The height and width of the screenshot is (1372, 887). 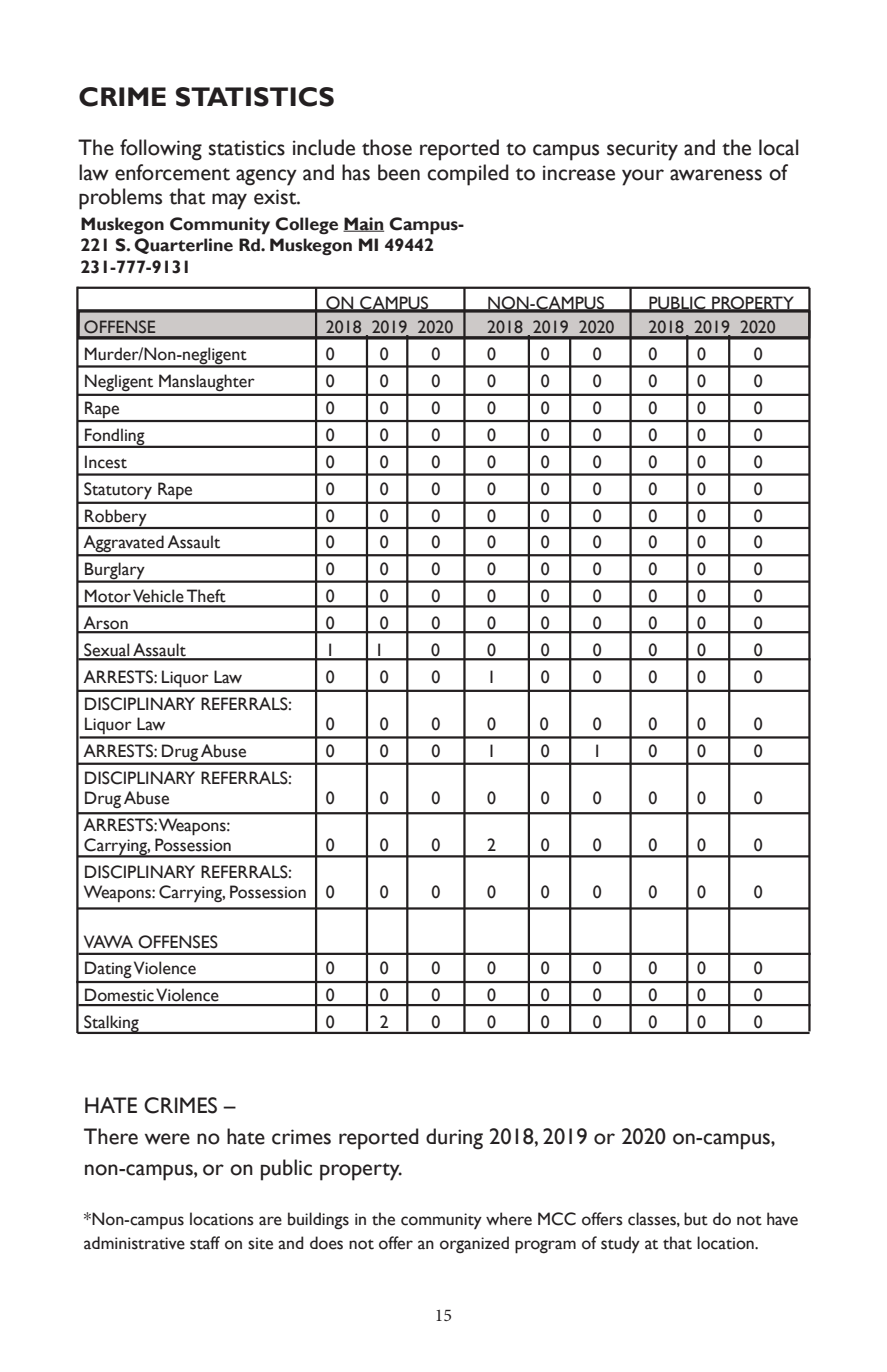 What do you see at coordinates (716, 175) in the screenshot?
I see `awareness` at bounding box center [716, 175].
